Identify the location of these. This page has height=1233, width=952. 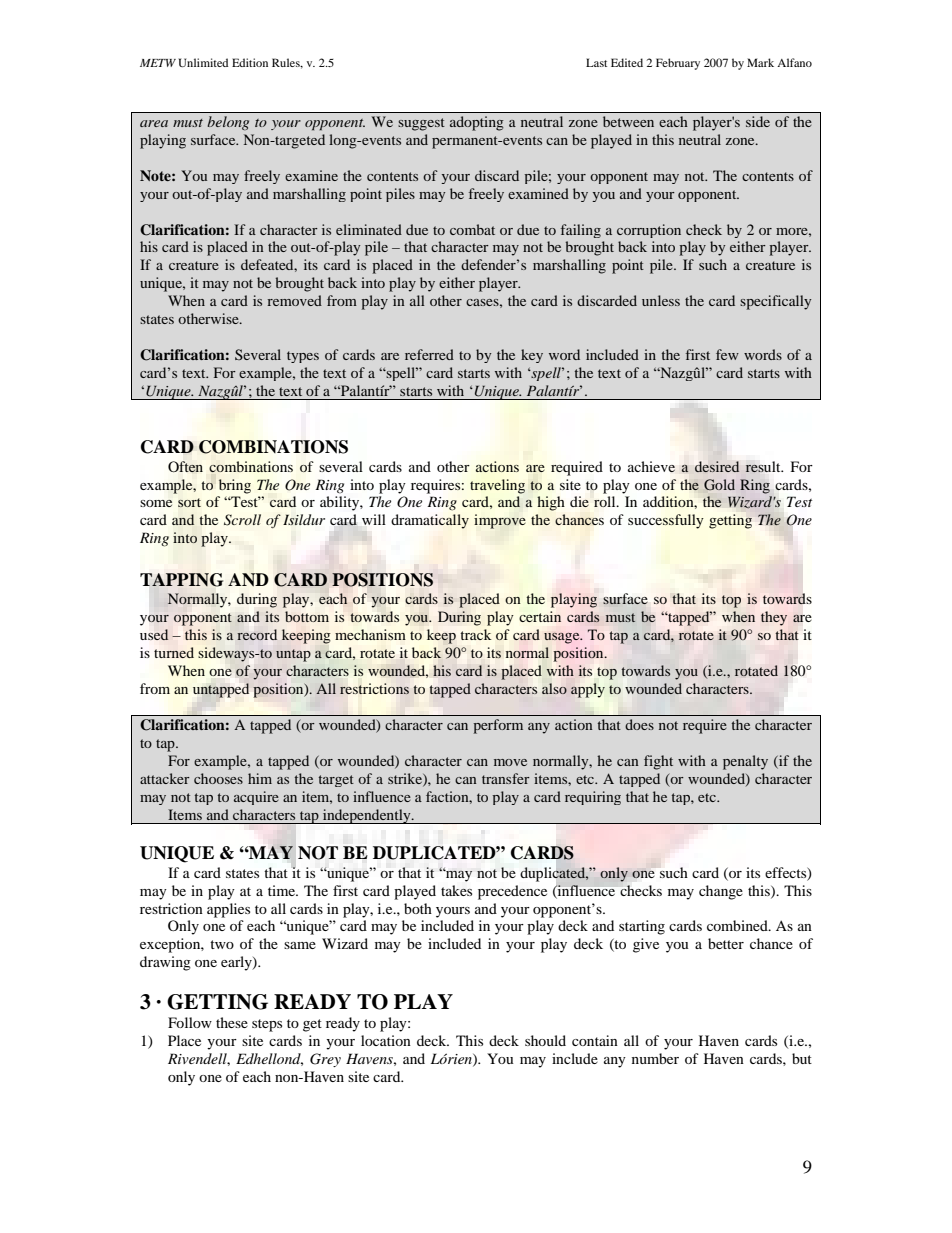
(232, 1022).
